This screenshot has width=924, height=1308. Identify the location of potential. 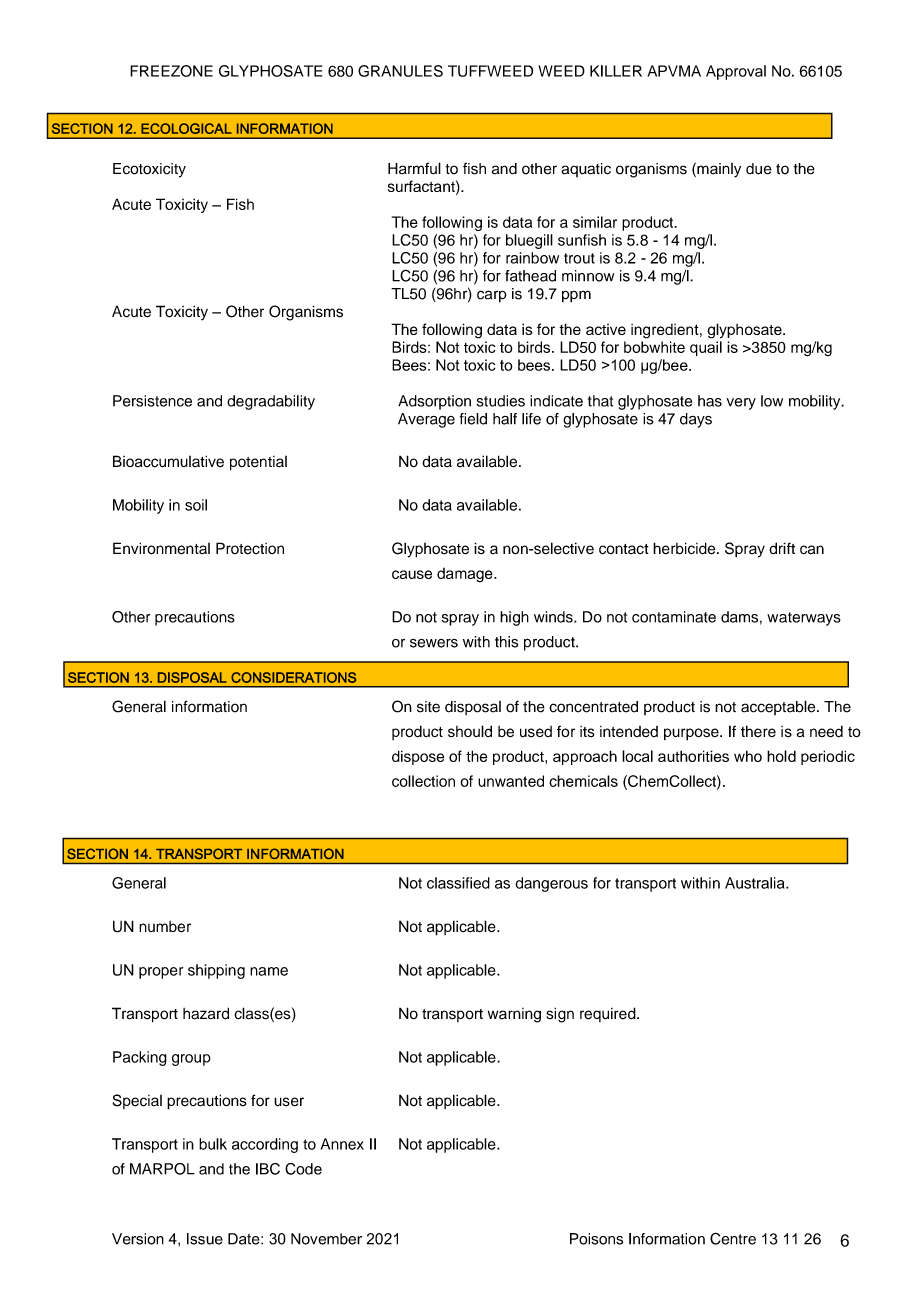
(258, 463).
